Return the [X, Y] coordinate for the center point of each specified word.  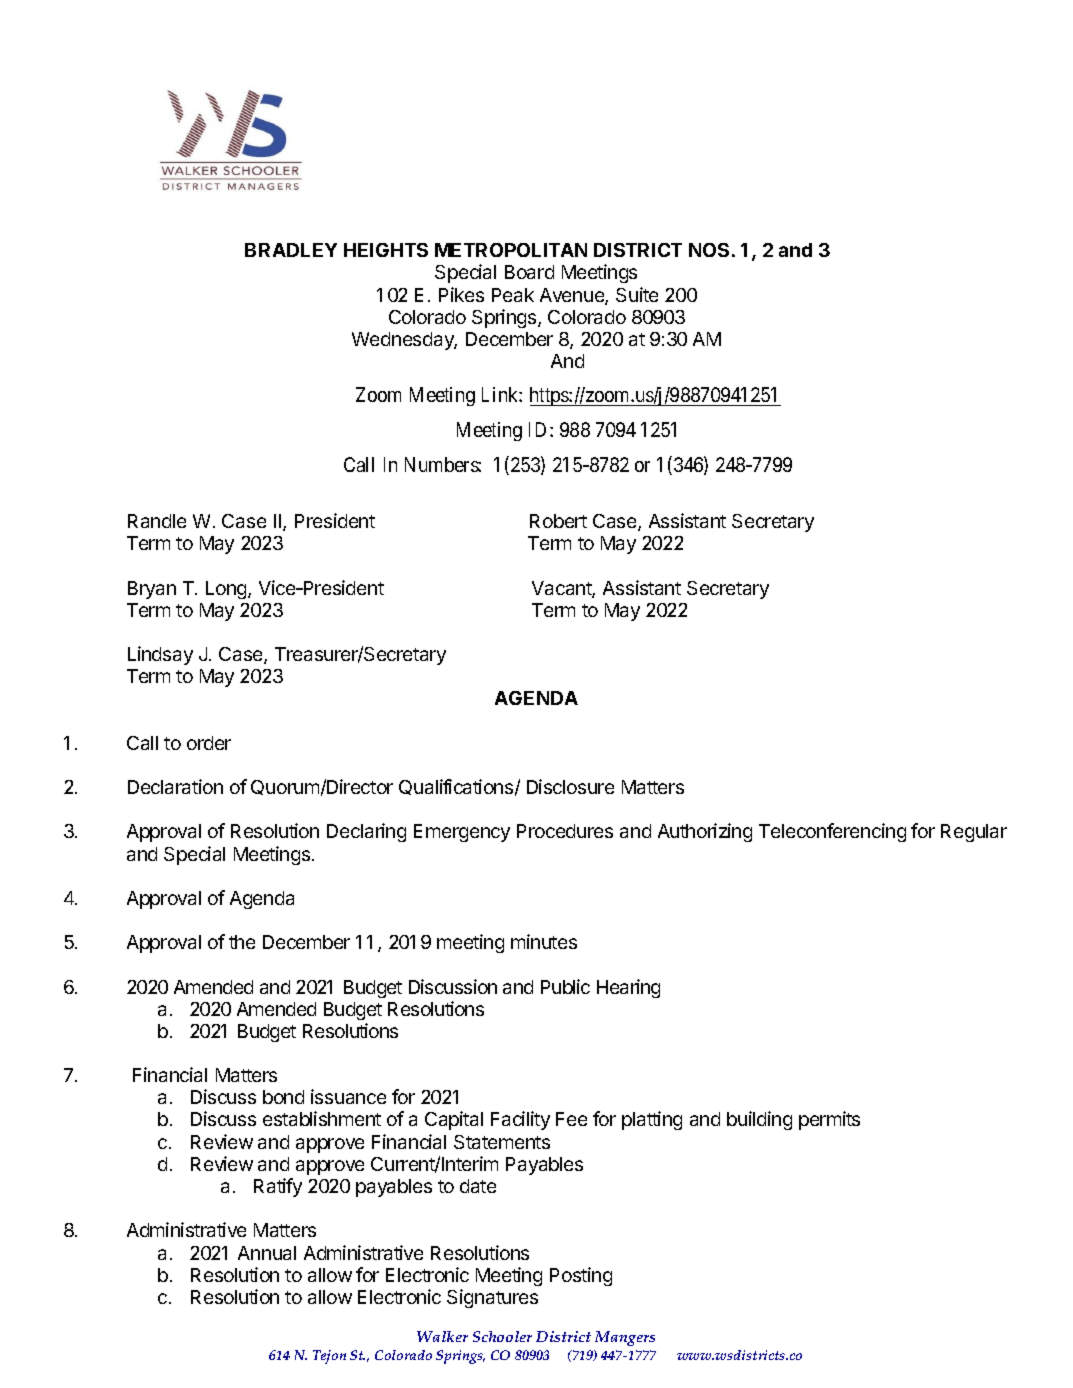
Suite [637, 294]
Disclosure [570, 786]
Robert [558, 521]
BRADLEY [291, 250]
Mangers [625, 1338]
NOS [709, 250]
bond [283, 1097]
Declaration [175, 786]
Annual [267, 1253]
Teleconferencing [832, 832]
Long [227, 590]
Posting [581, 1276]
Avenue [573, 296]
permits [829, 1120]
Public [565, 986]
